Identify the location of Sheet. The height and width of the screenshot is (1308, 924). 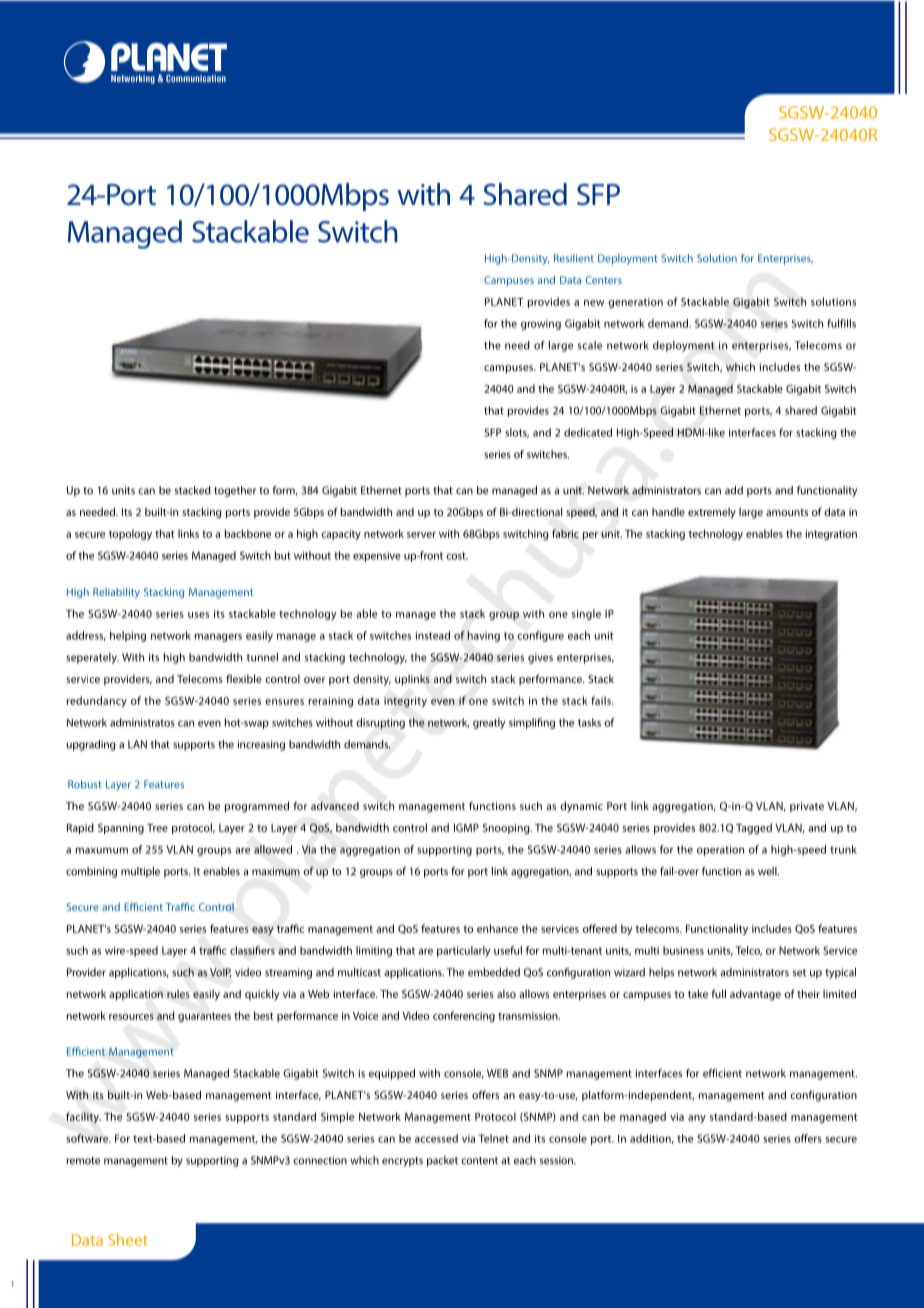
(128, 1240).
